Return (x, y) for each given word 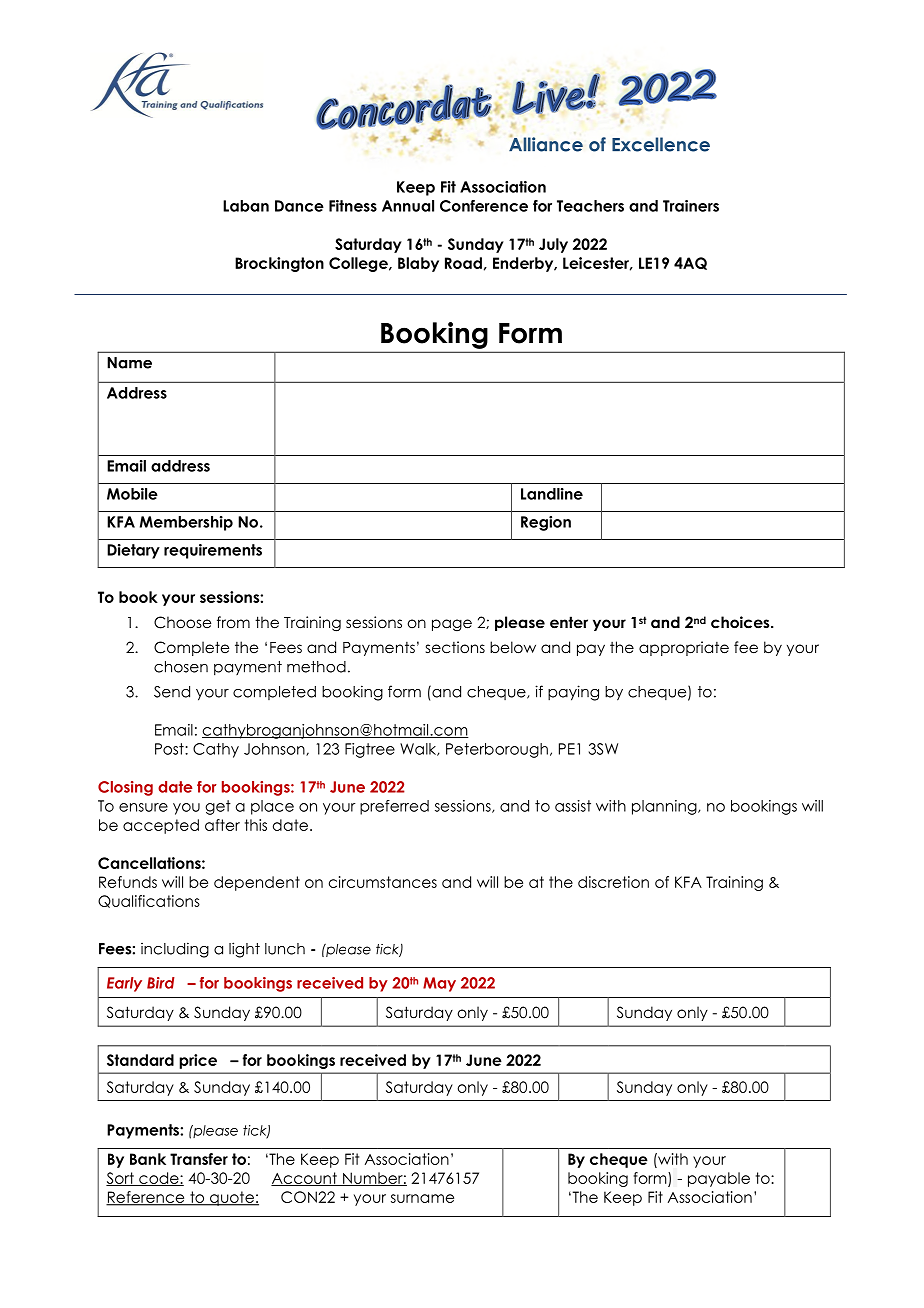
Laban (246, 206)
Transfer (199, 1159)
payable (719, 1179)
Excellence (661, 144)
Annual (408, 206)
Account (305, 1179)
